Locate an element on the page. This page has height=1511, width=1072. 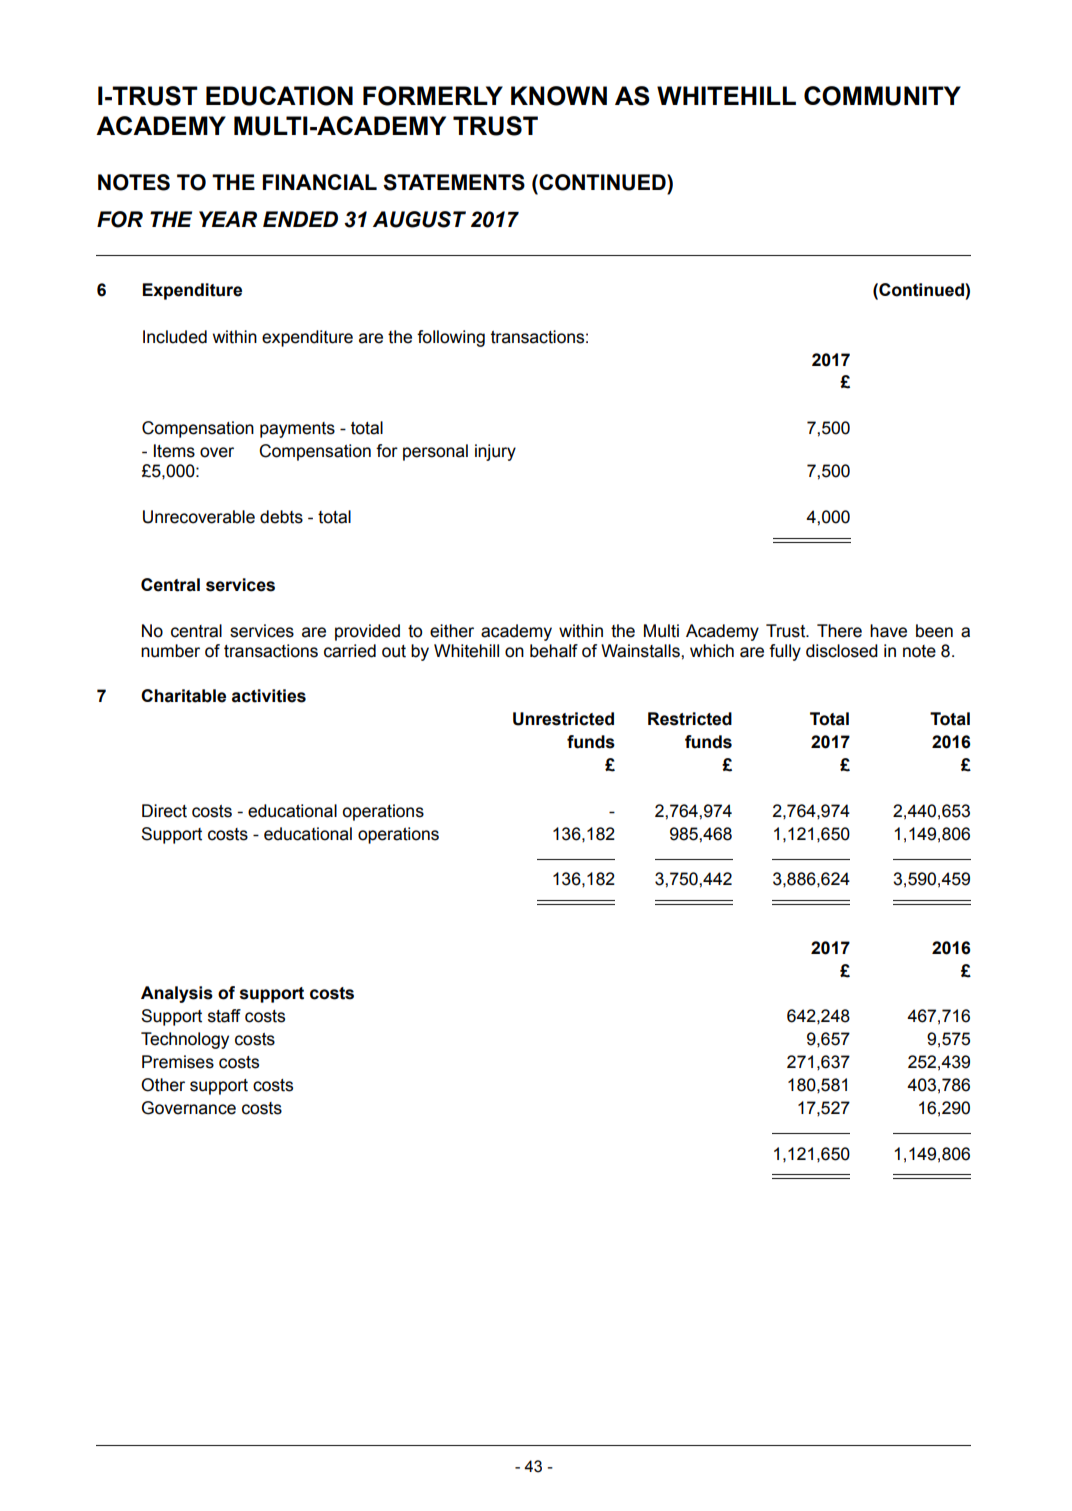
Technology is located at coordinates (185, 1040).
